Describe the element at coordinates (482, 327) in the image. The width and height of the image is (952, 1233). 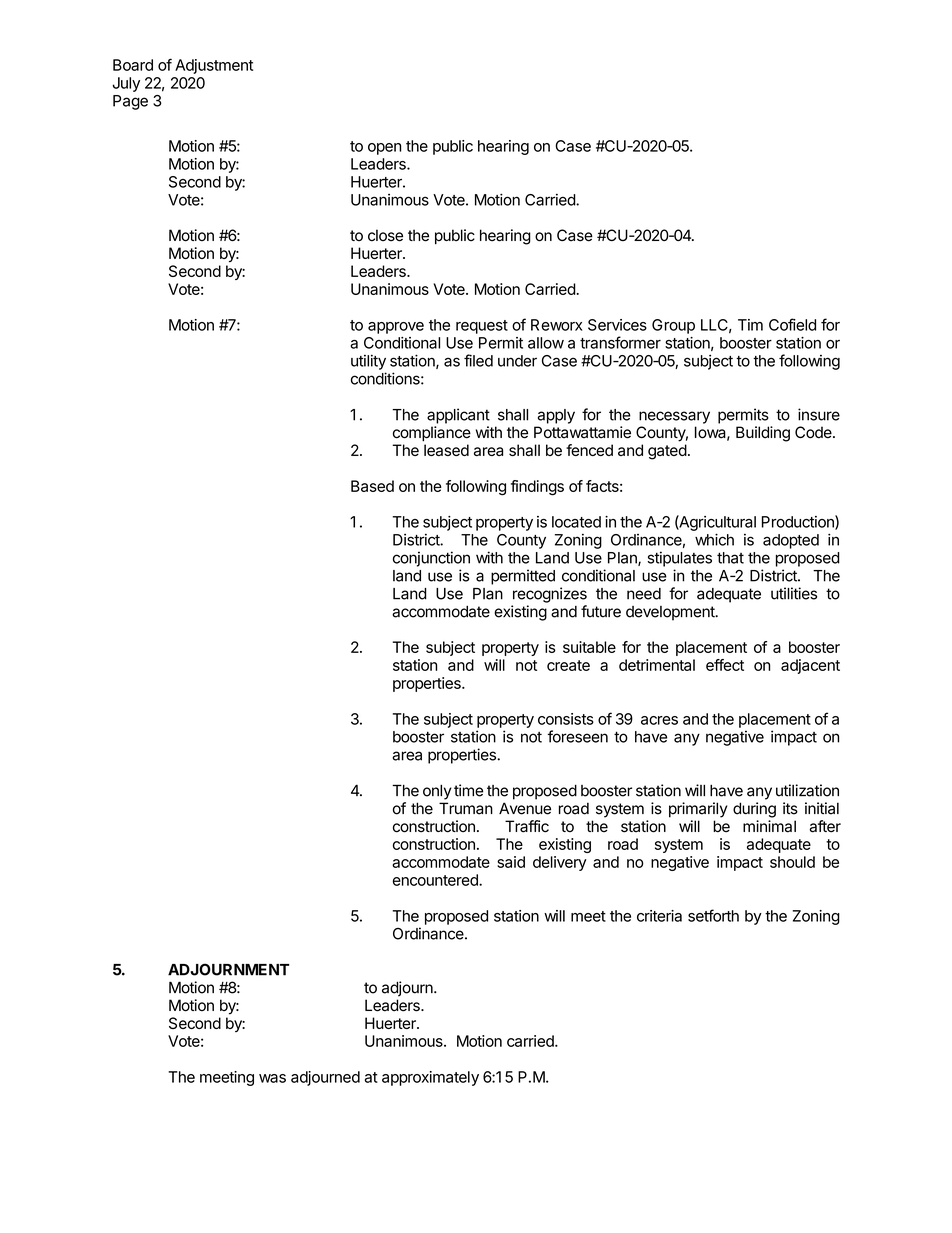
I see `request` at that location.
